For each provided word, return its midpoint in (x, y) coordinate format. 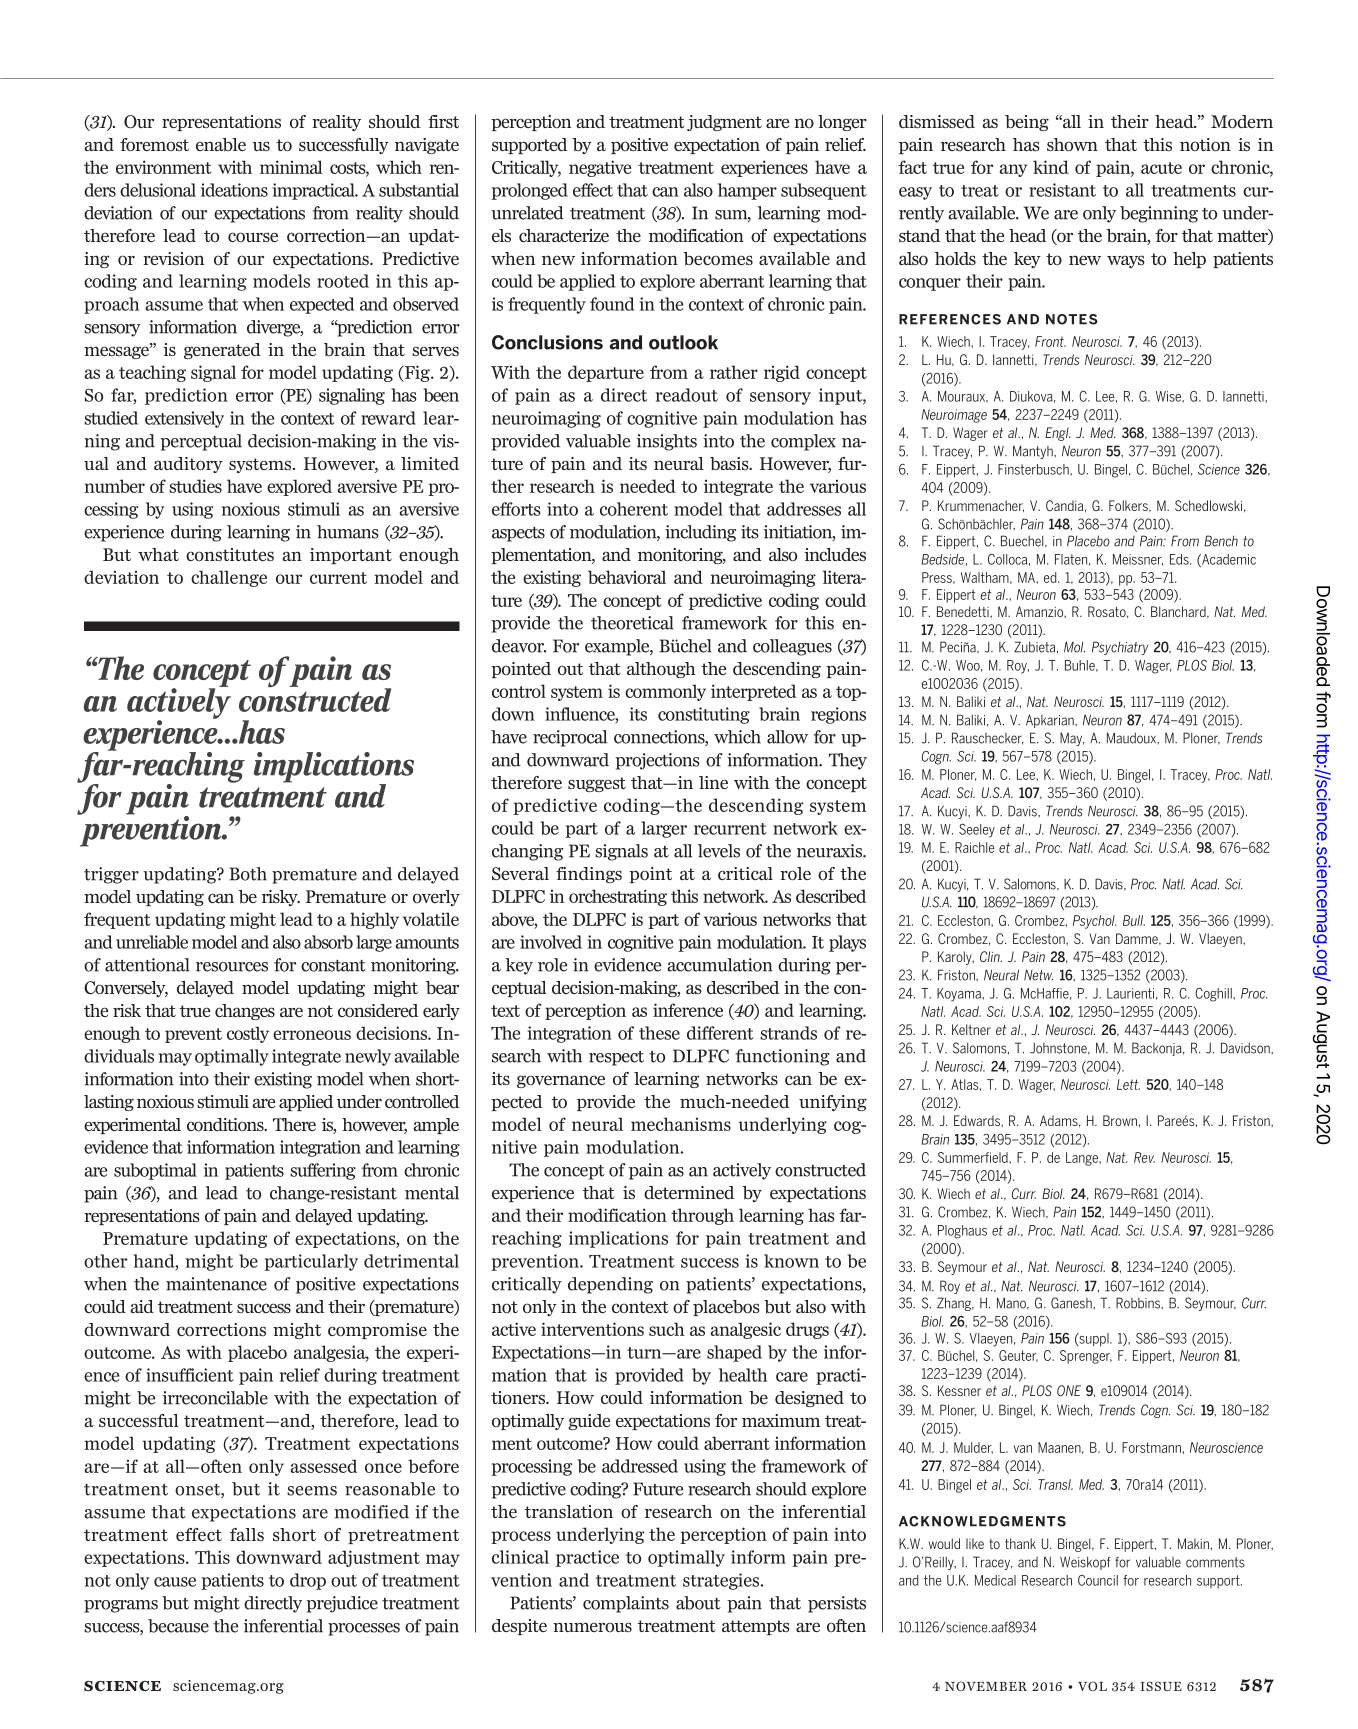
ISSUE (1161, 1686)
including (700, 533)
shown (1072, 145)
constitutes (230, 555)
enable (221, 145)
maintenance (216, 1284)
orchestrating (618, 897)
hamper (747, 191)
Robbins (1139, 1303)
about (698, 1603)
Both (248, 874)
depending (610, 1285)
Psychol (1094, 922)
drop (308, 1581)
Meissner (1138, 560)
